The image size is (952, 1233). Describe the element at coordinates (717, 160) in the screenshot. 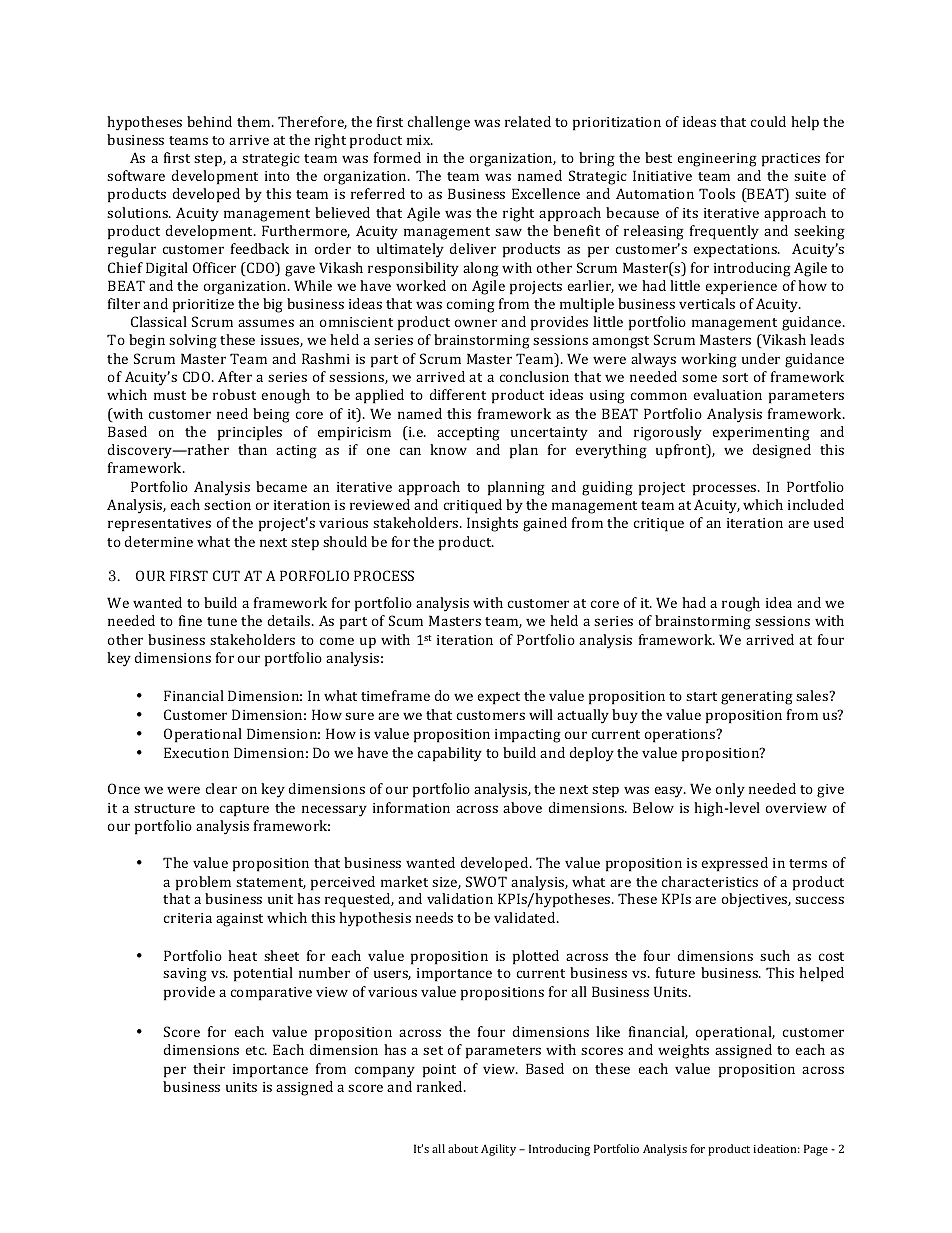

I see `engineering` at that location.
